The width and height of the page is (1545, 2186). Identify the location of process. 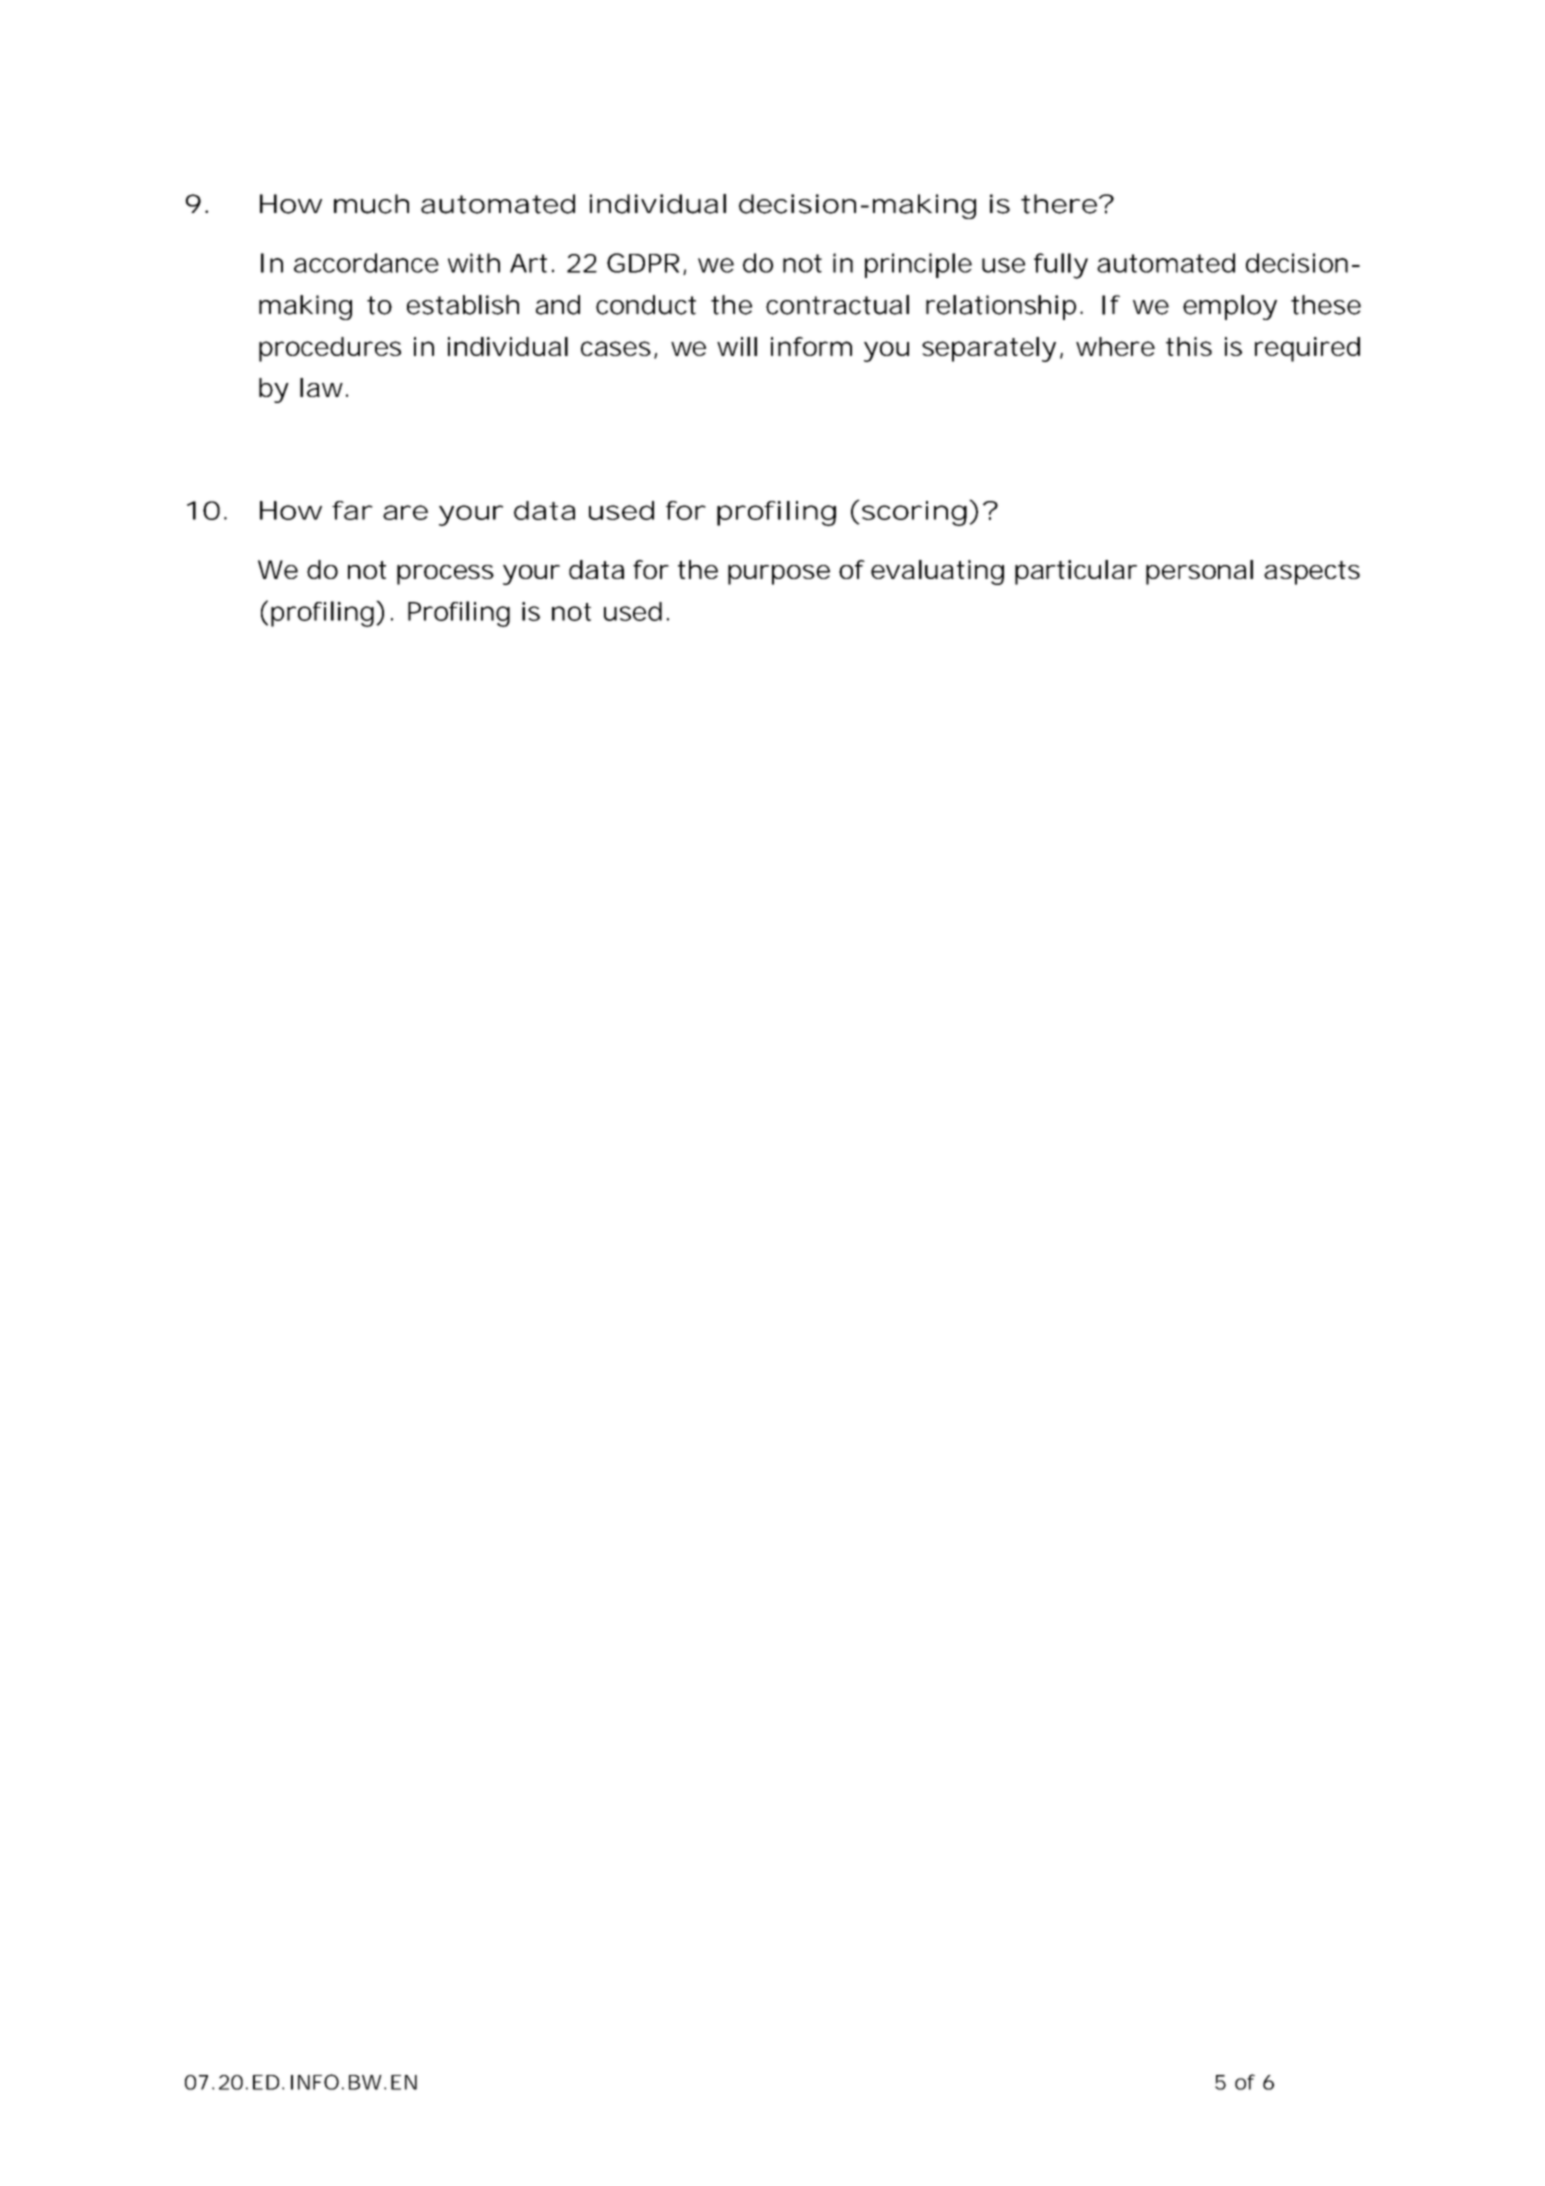
(445, 575).
